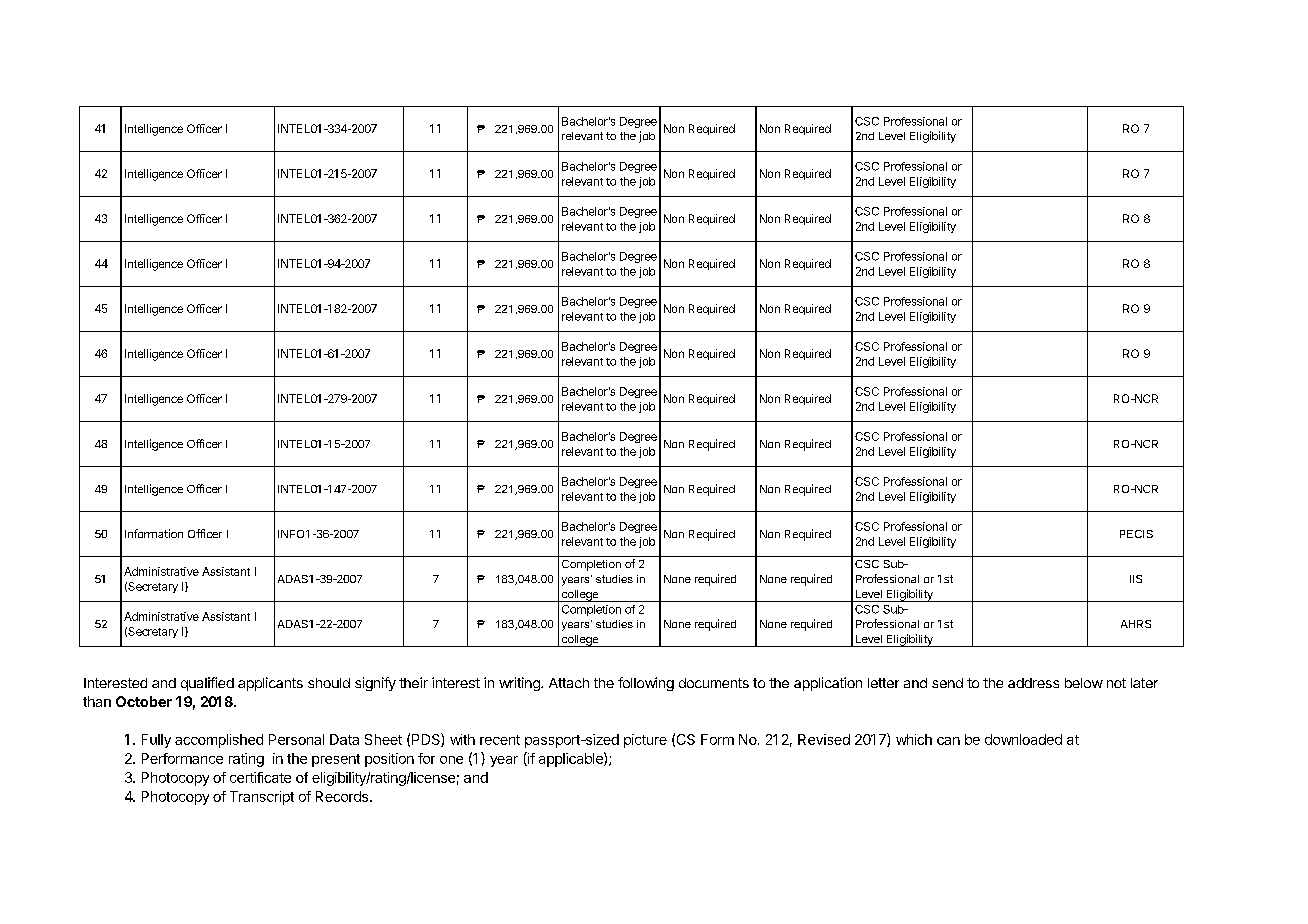 Image resolution: width=1308 pixels, height=924 pixels. I want to click on AHRS, so click(1136, 624).
